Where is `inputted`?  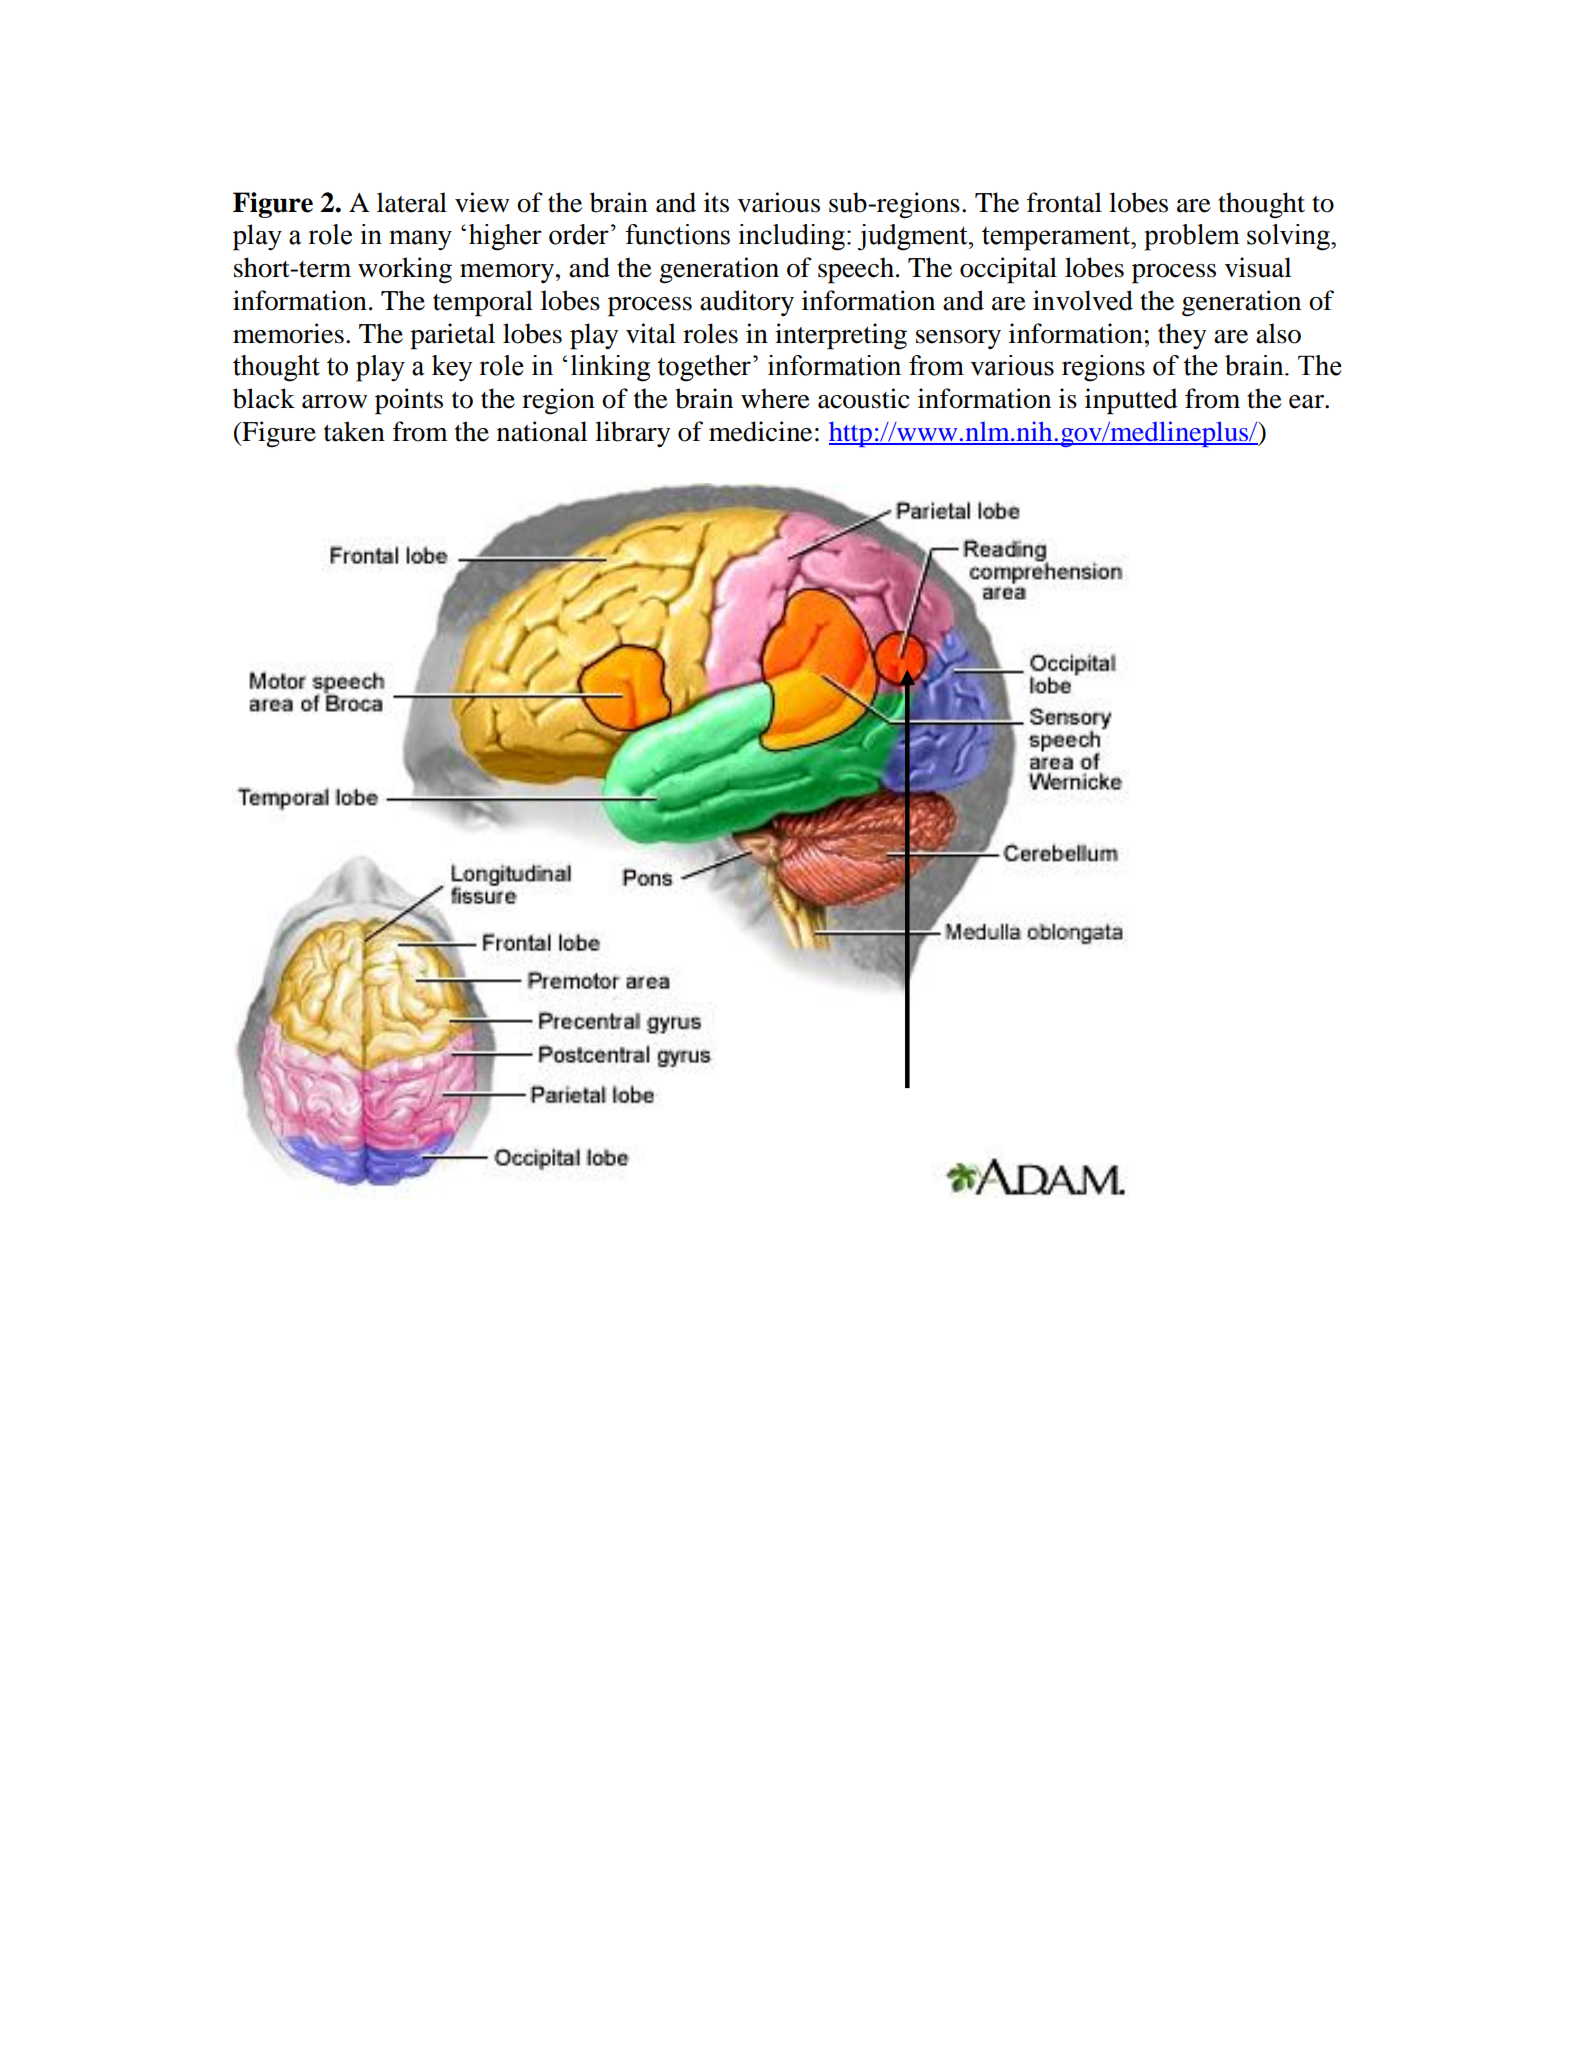
inputted is located at coordinates (1131, 401).
